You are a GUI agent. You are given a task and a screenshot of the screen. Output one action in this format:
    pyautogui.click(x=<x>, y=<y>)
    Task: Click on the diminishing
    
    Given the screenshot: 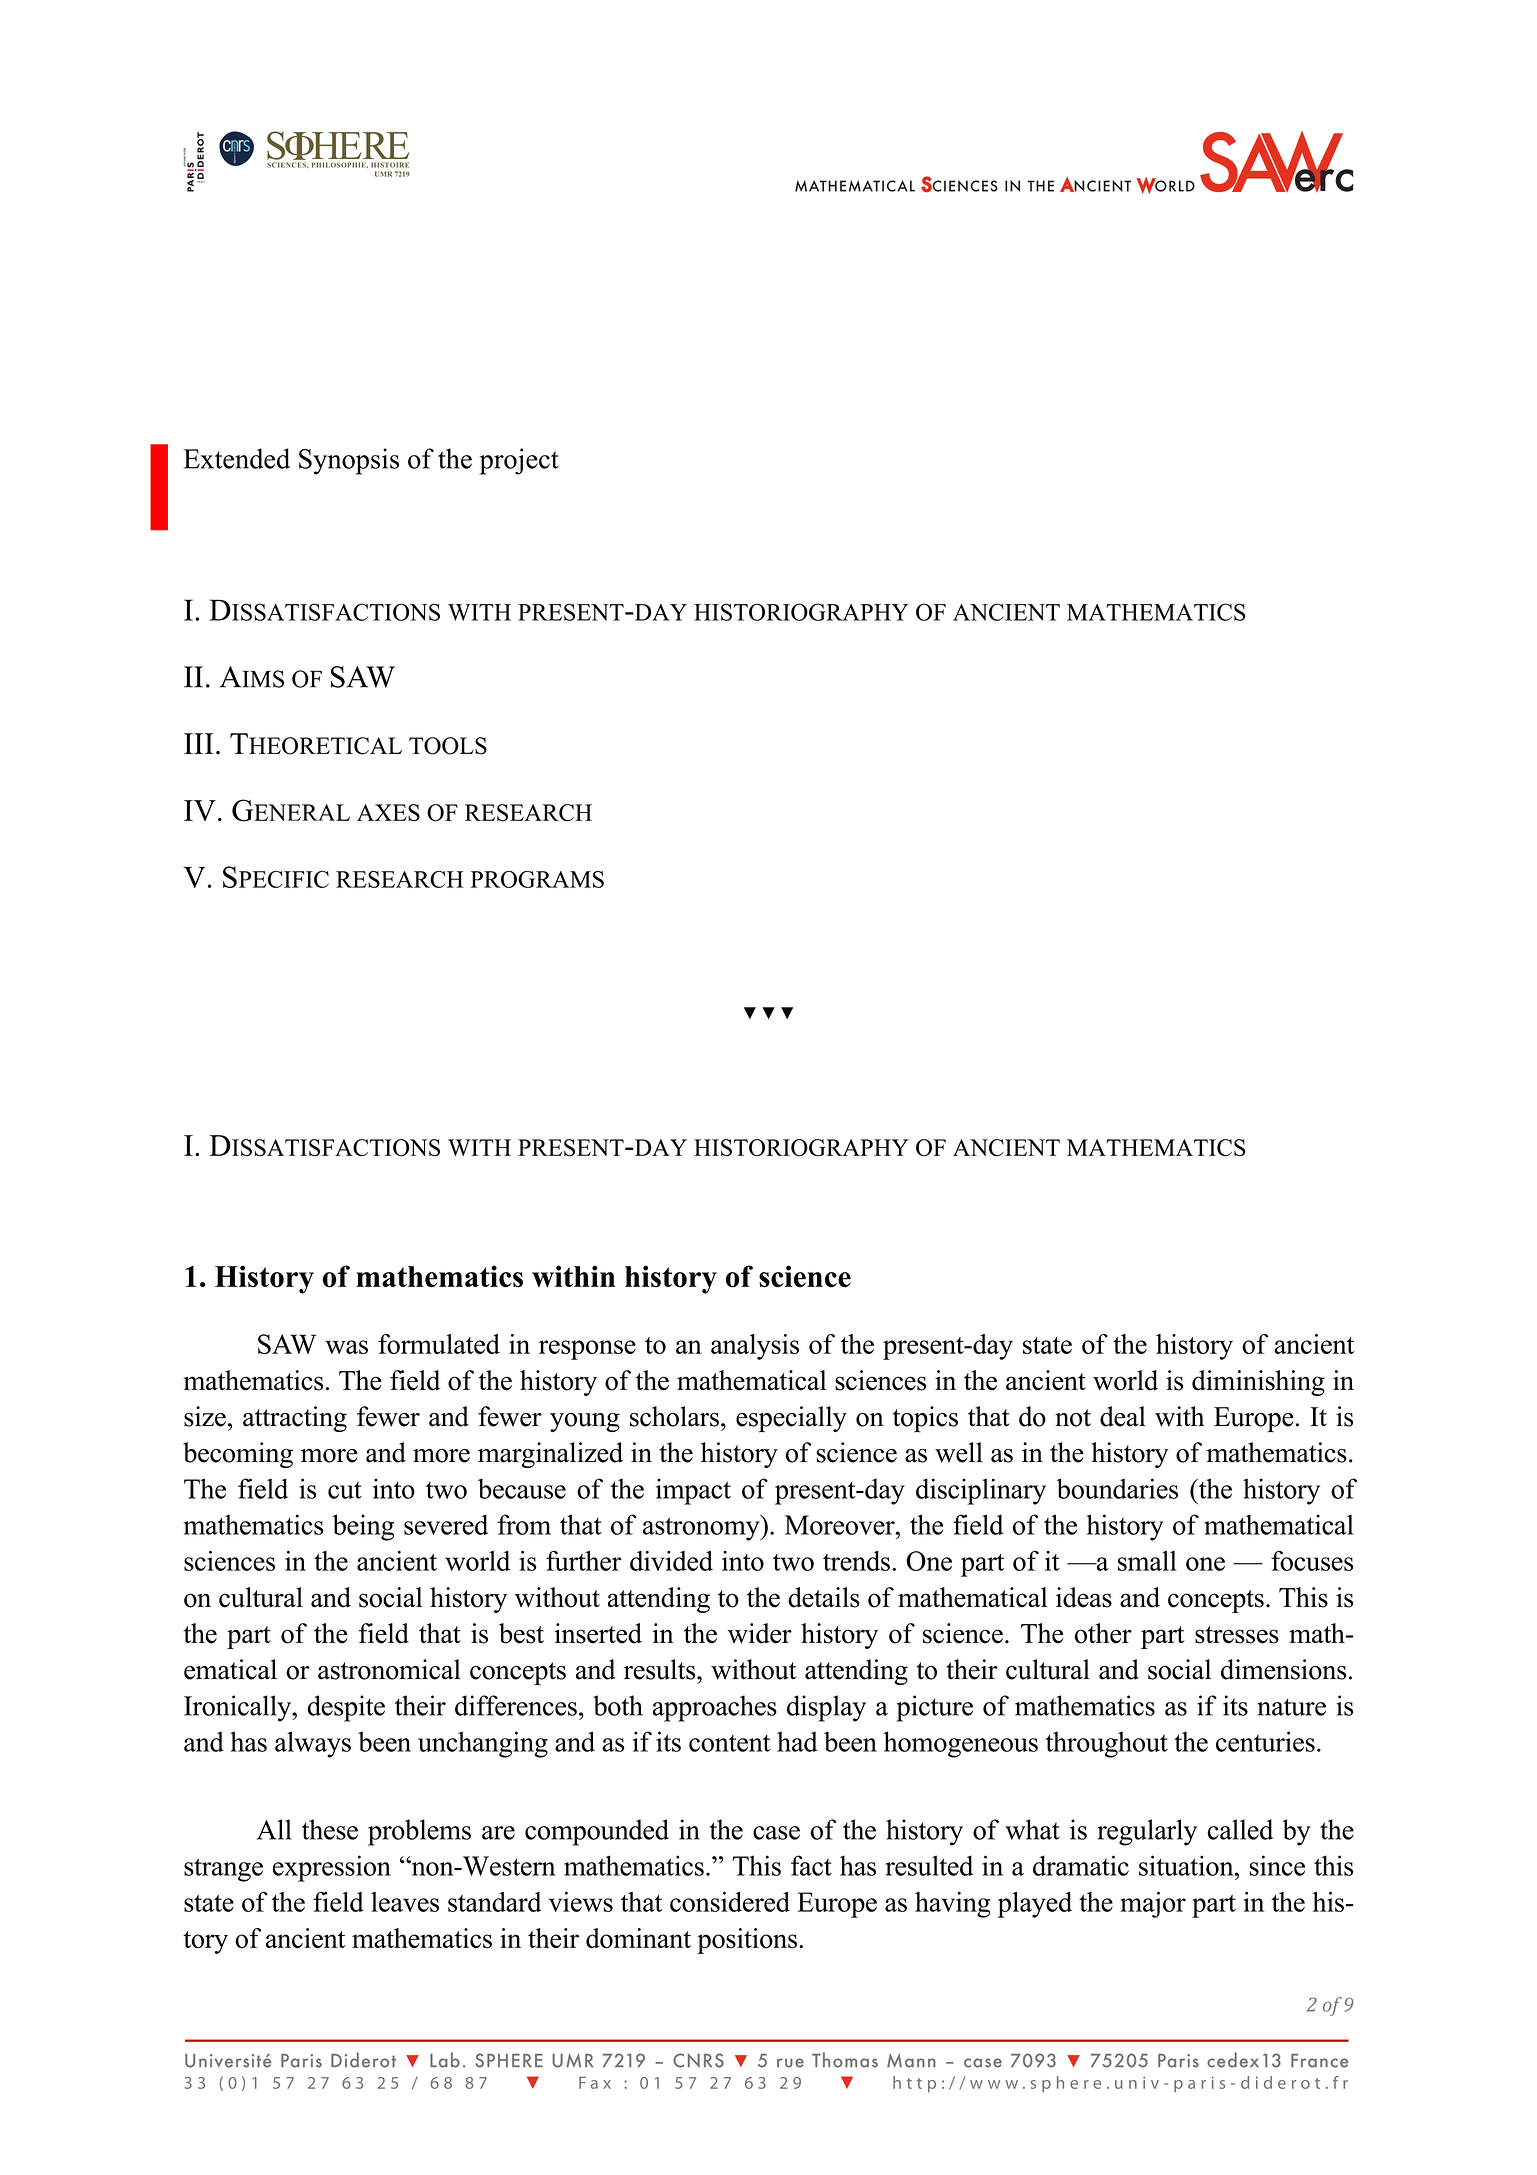 What is the action you would take?
    pyautogui.click(x=1258, y=1383)
